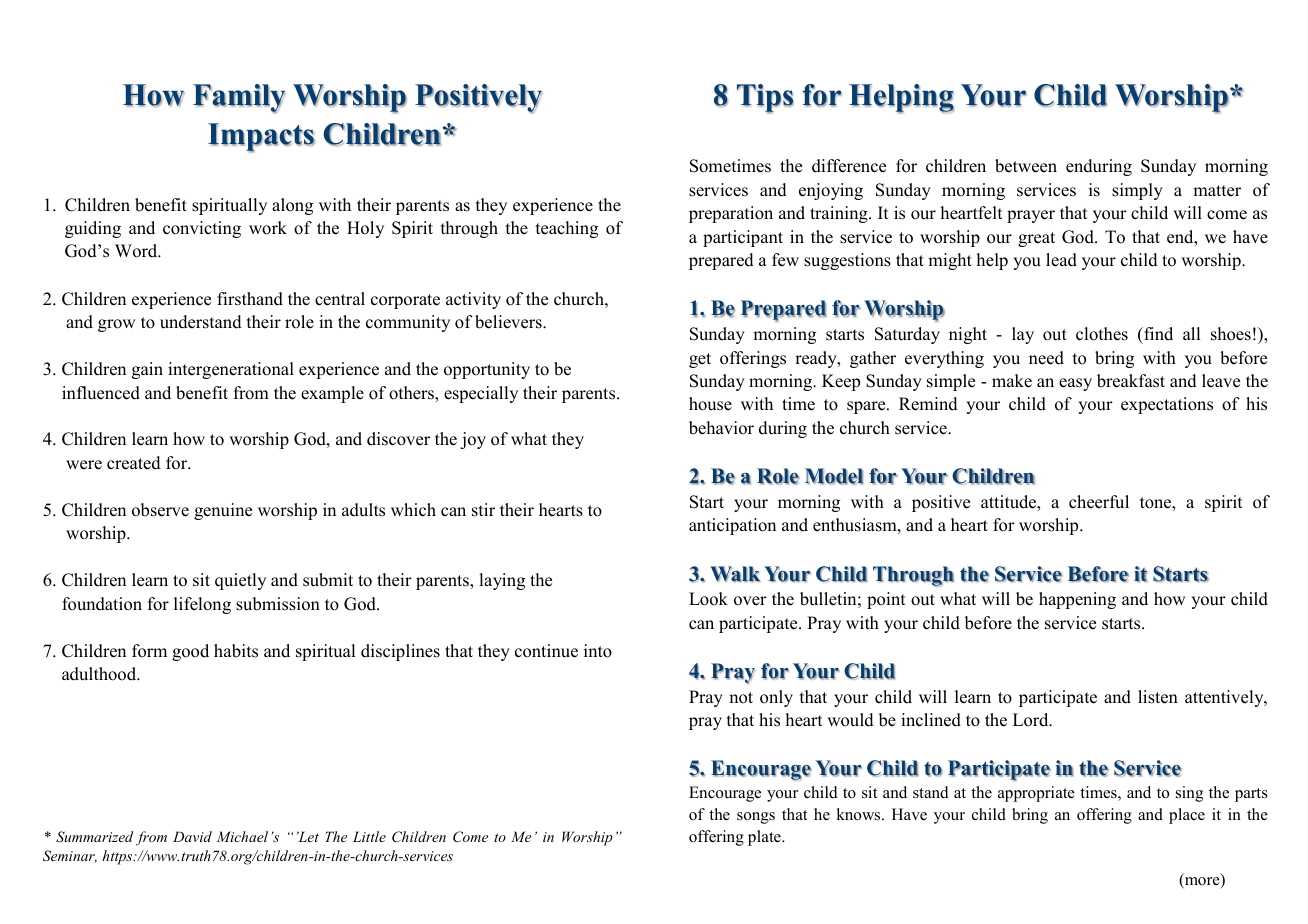 The height and width of the image is (924, 1308). What do you see at coordinates (1202, 882) in the image?
I see `more` at bounding box center [1202, 882].
